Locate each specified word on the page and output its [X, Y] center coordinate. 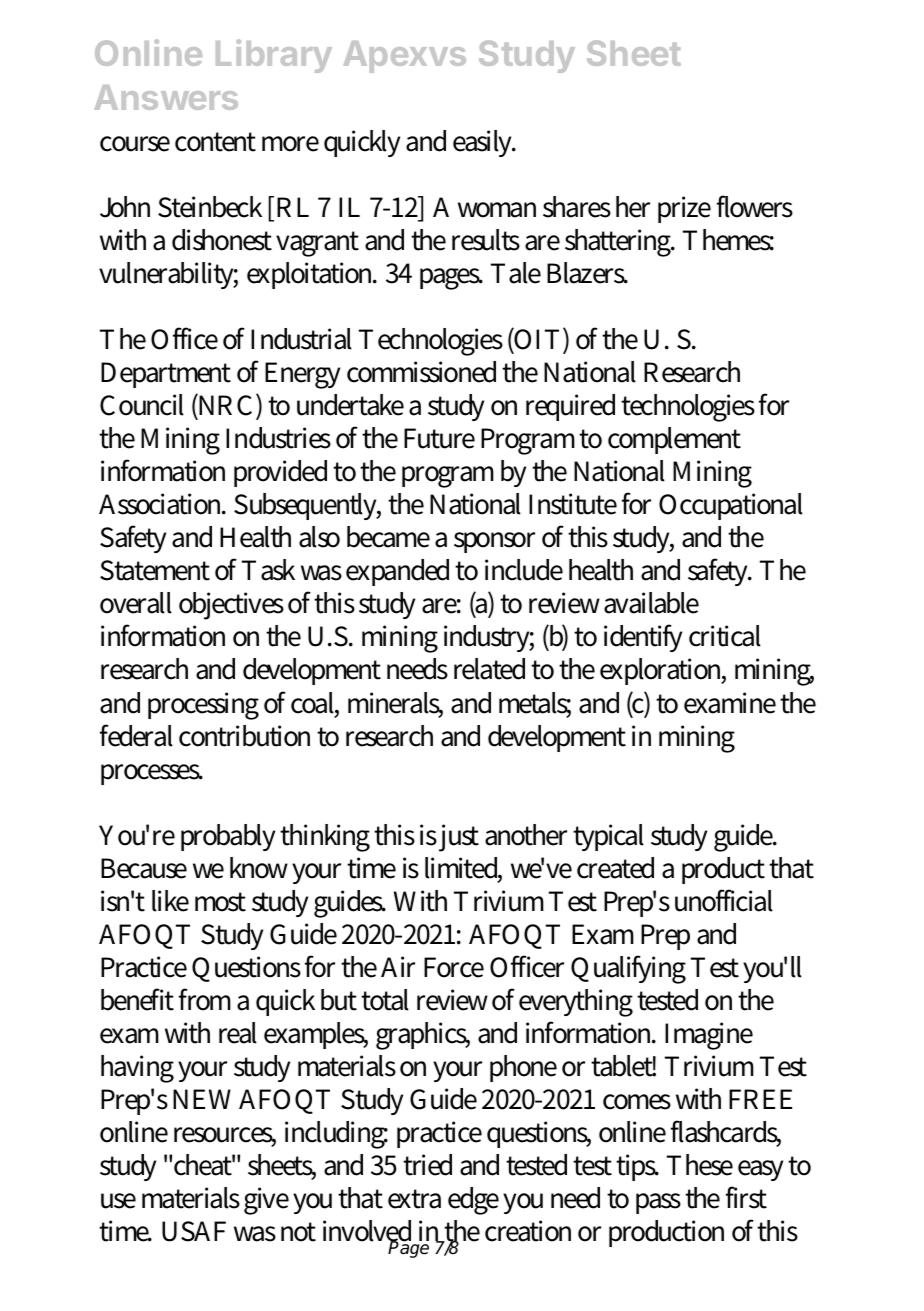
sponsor [494, 542]
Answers [166, 97]
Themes [728, 240]
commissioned [421, 372]
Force [454, 967]
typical [608, 837]
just [459, 838]
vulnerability [168, 275]
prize [684, 209]
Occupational [731, 506]
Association [162, 504]
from [205, 999]
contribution [244, 736]
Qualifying [628, 969]
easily [484, 143]
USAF [194, 1231]
